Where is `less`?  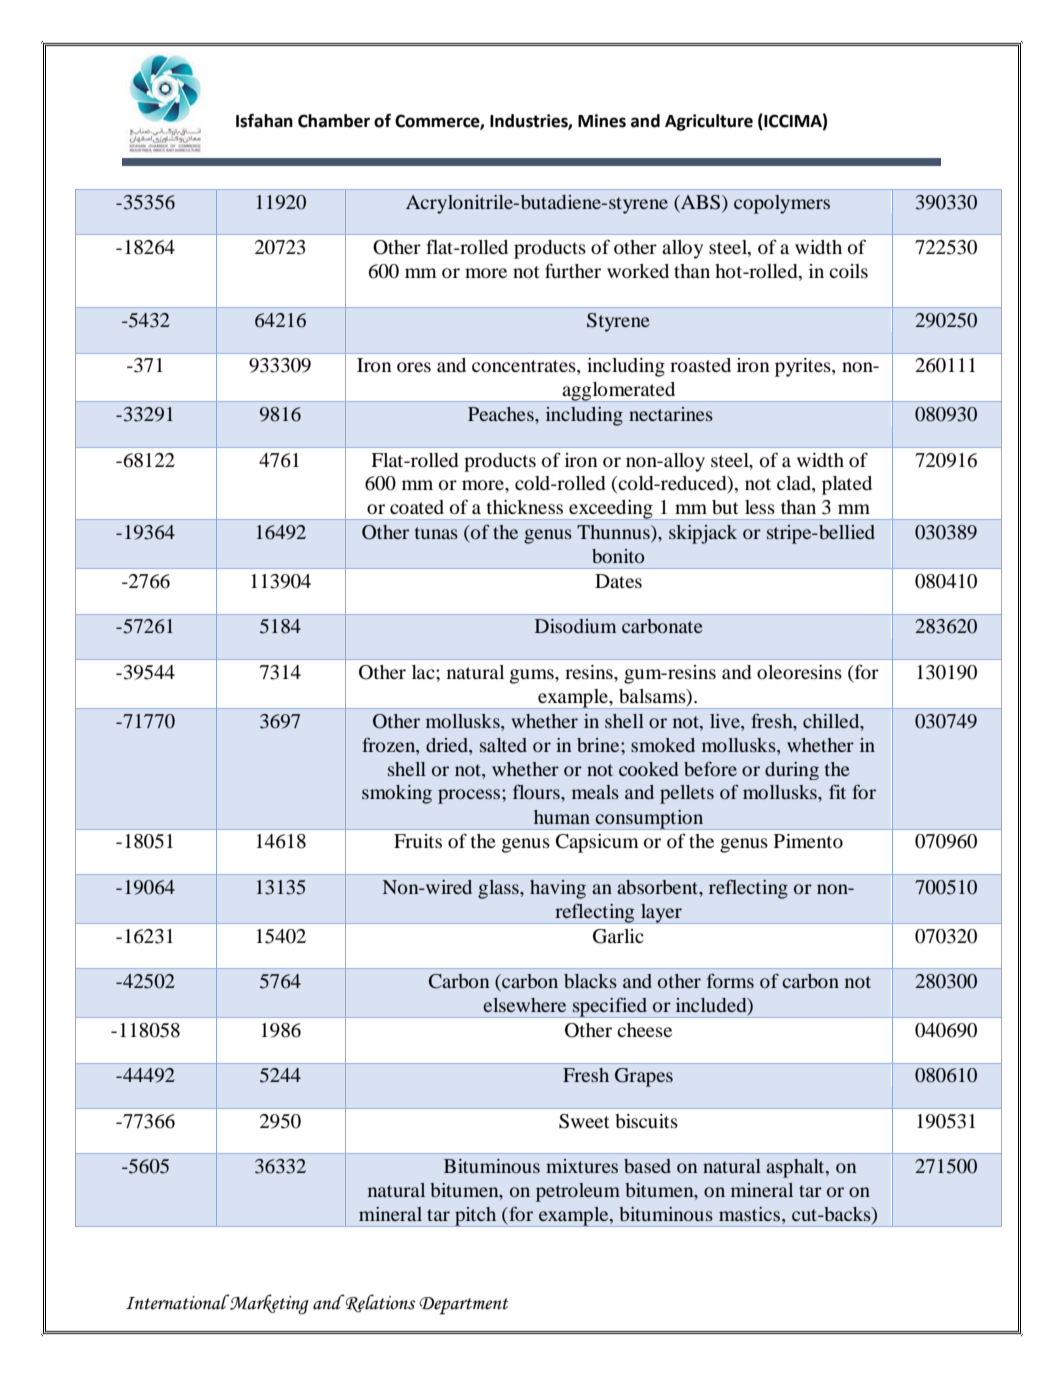 less is located at coordinates (760, 507).
